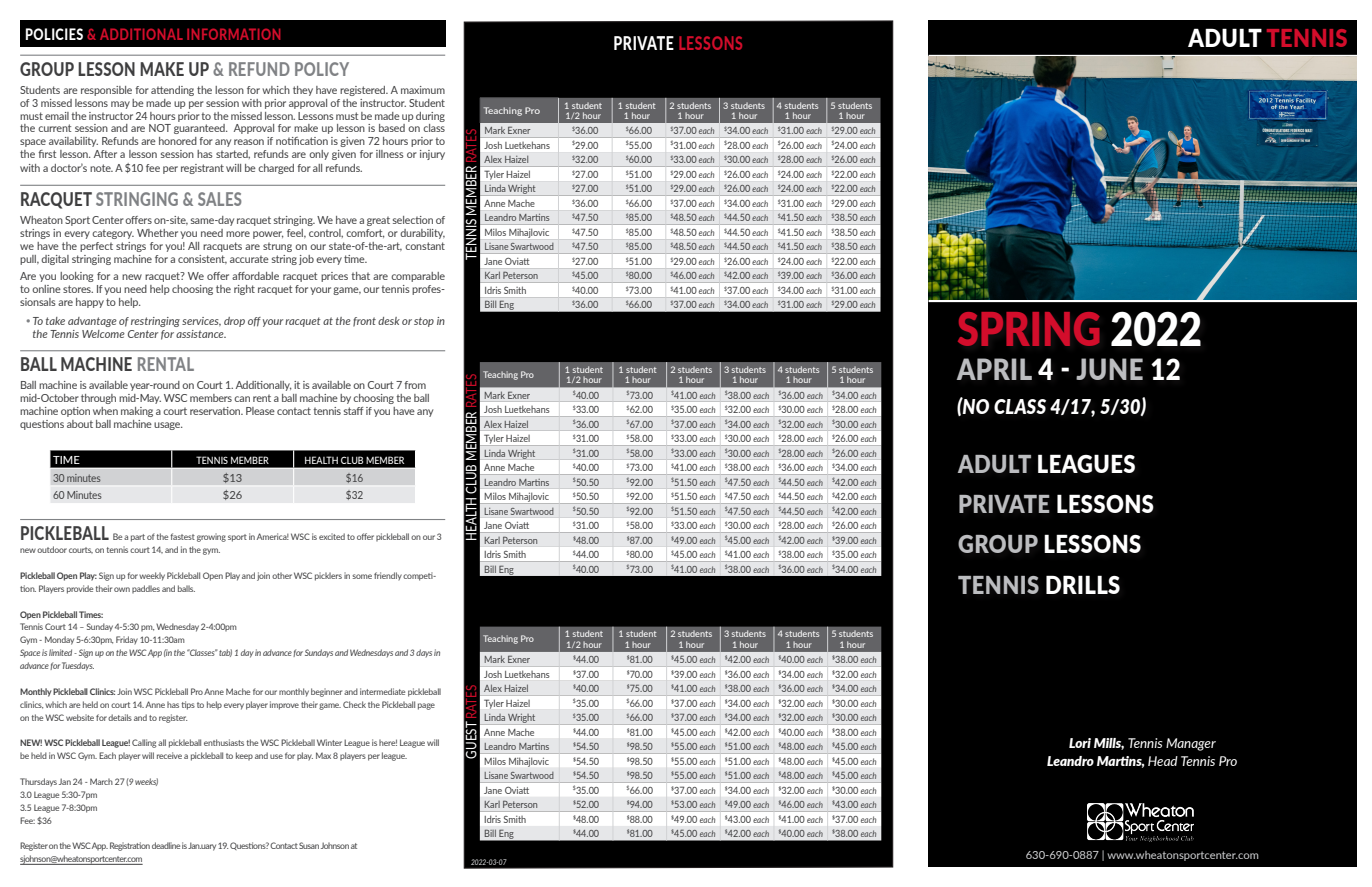 This screenshot has width=1372, height=887. Describe the element at coordinates (423, 90) in the screenshot. I see `maximum` at that location.
